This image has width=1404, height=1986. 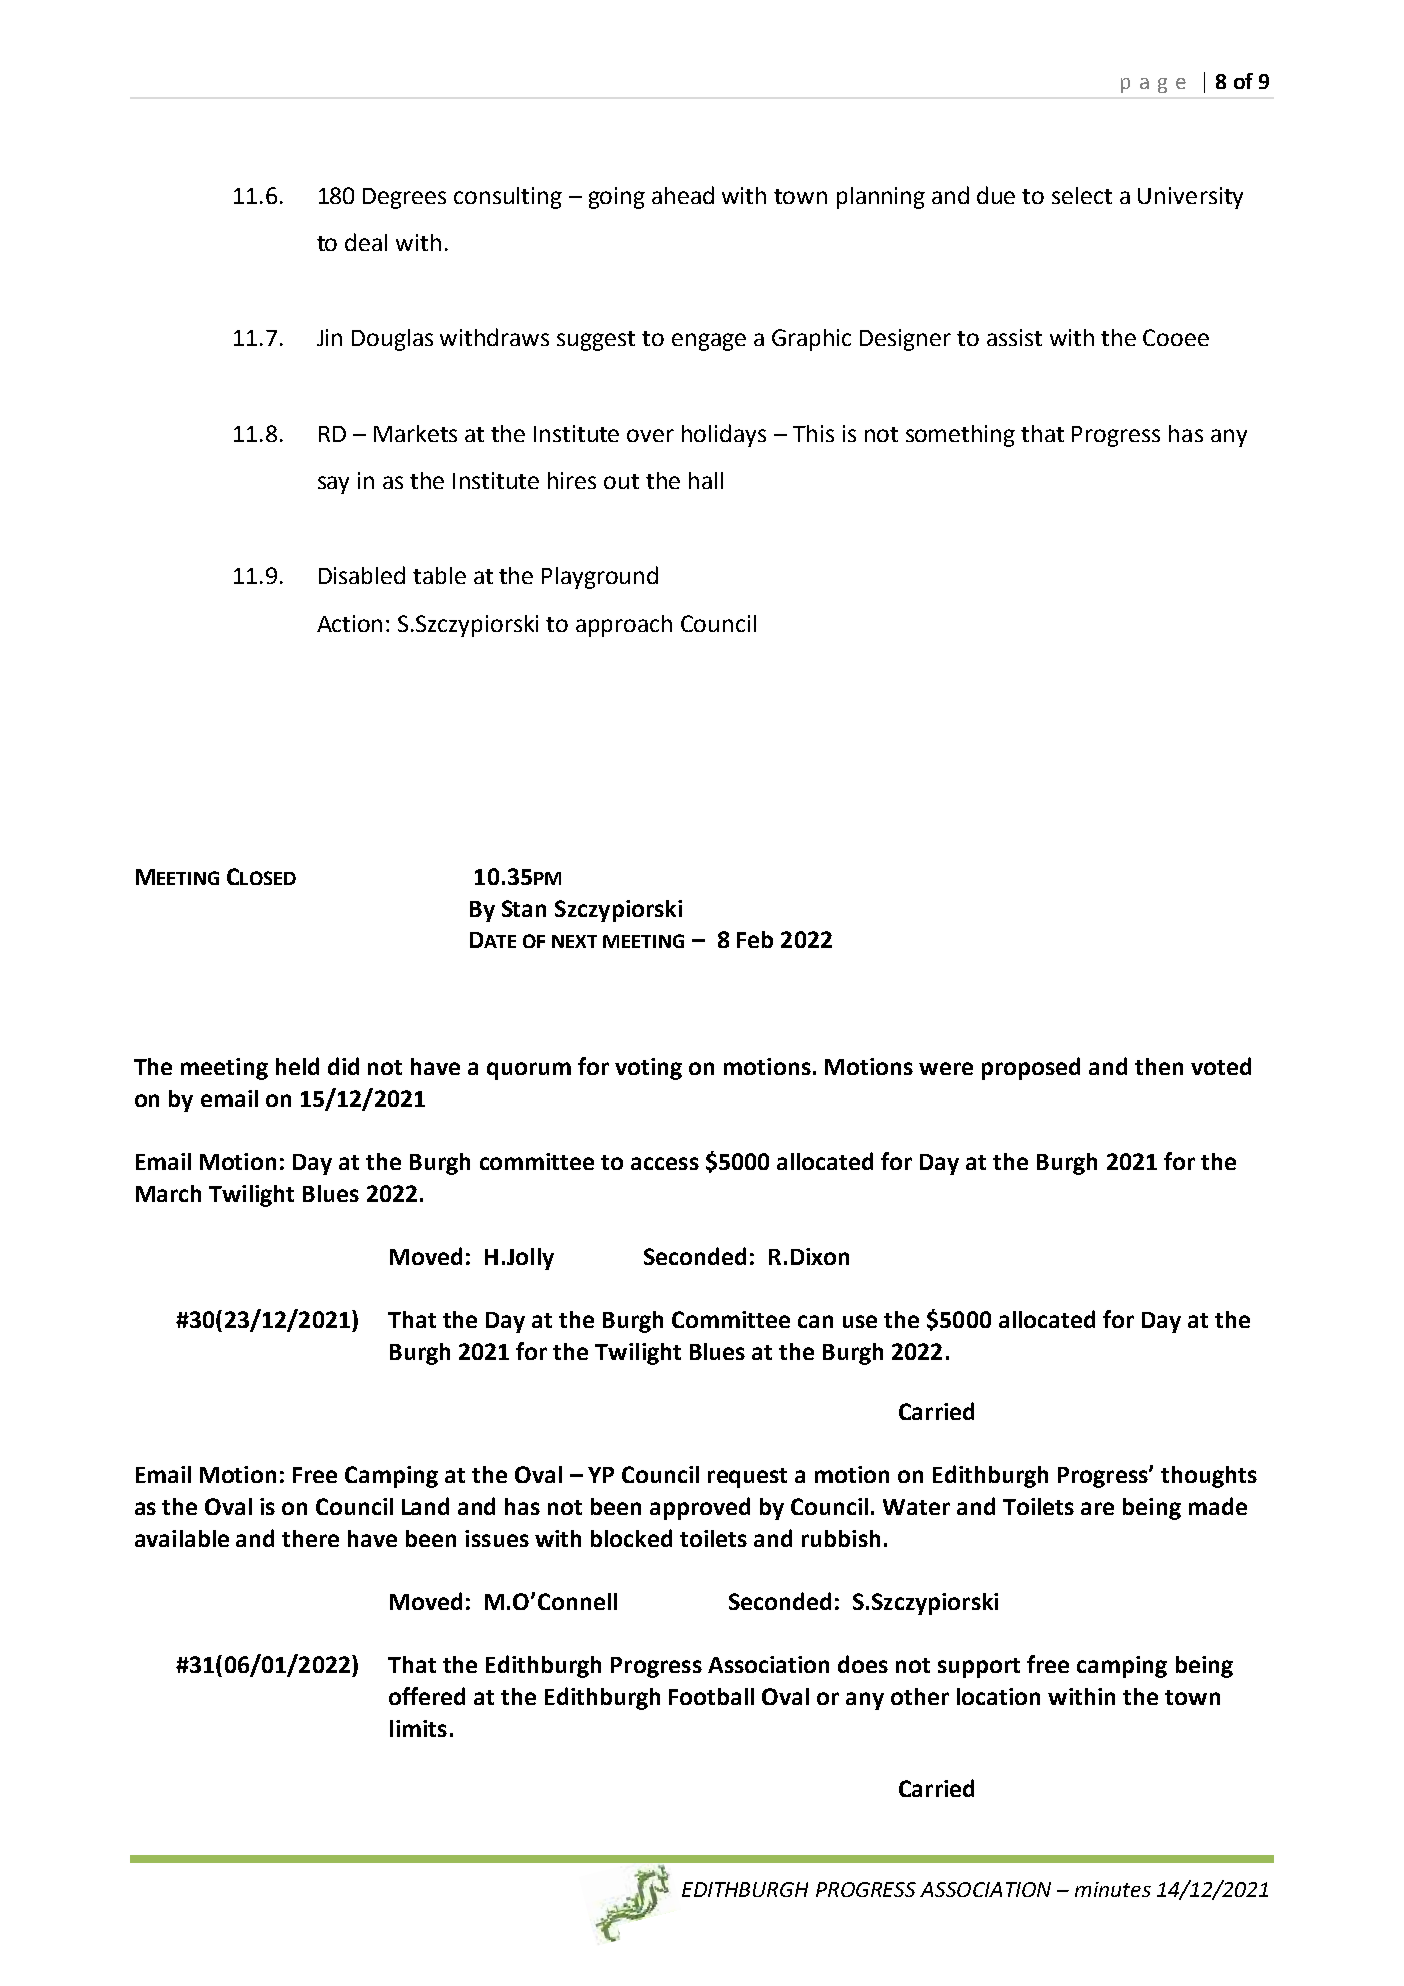 I want to click on something, so click(x=960, y=436).
